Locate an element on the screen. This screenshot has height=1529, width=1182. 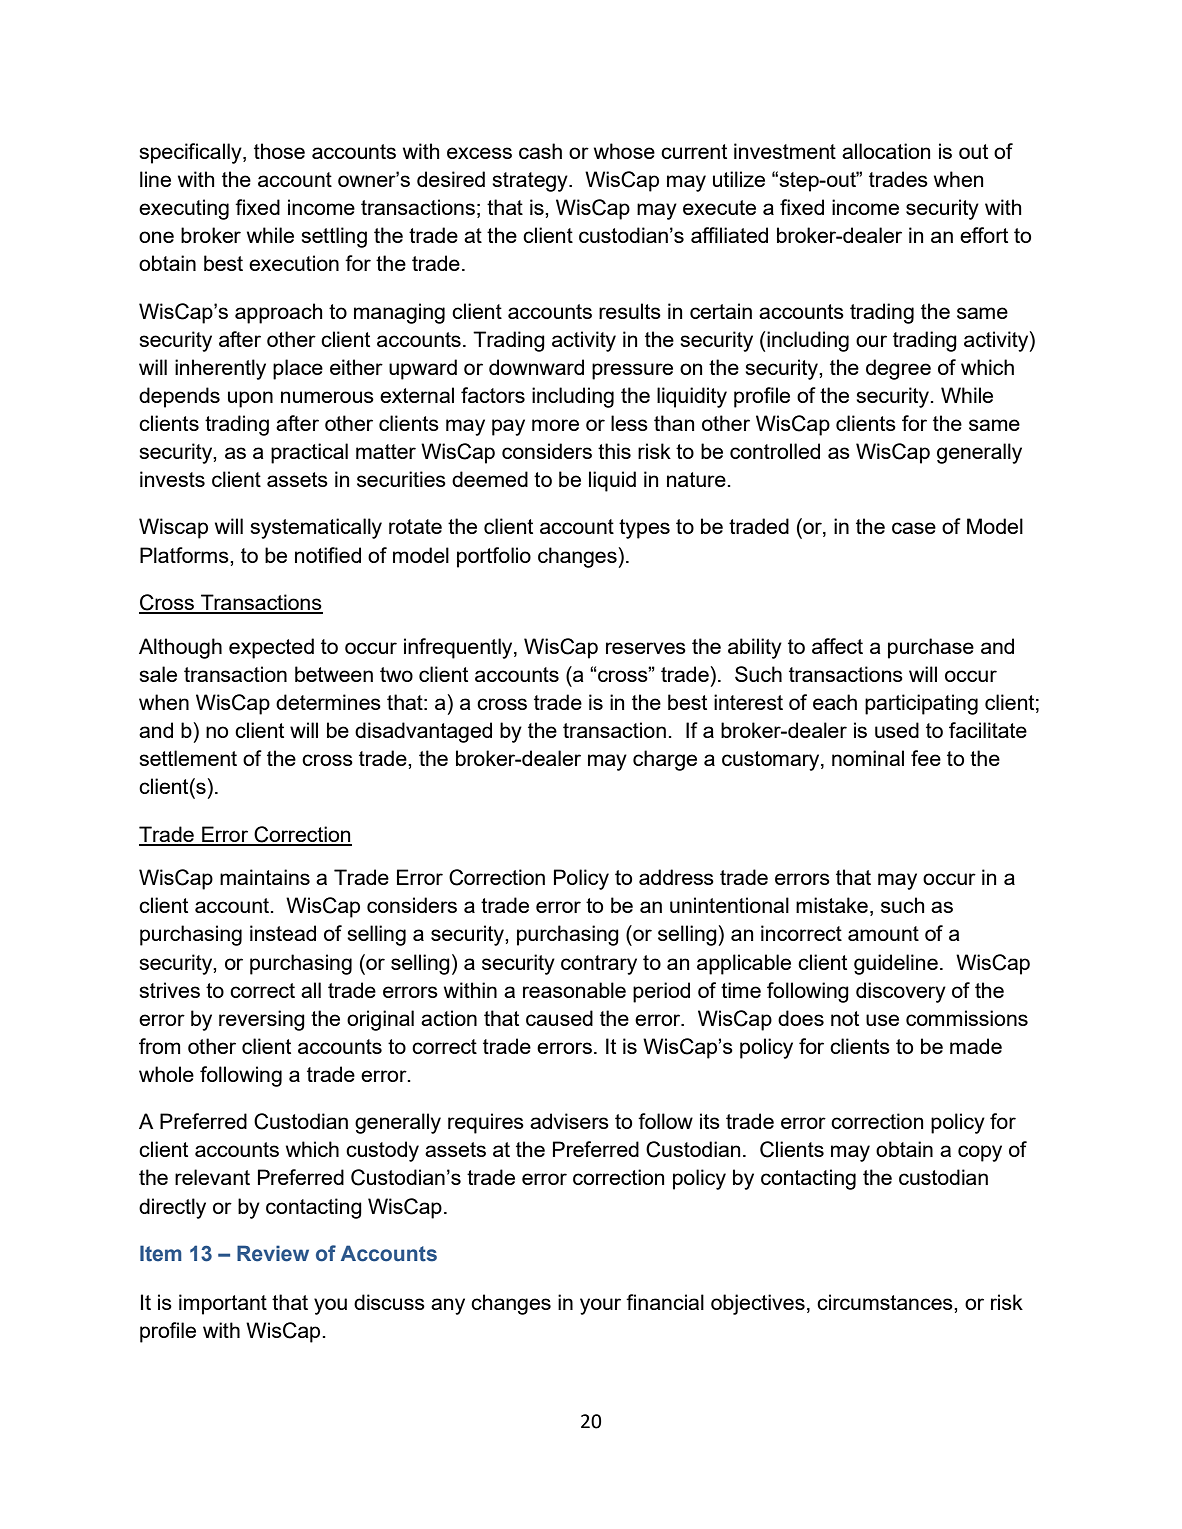
settlement is located at coordinates (188, 758).
